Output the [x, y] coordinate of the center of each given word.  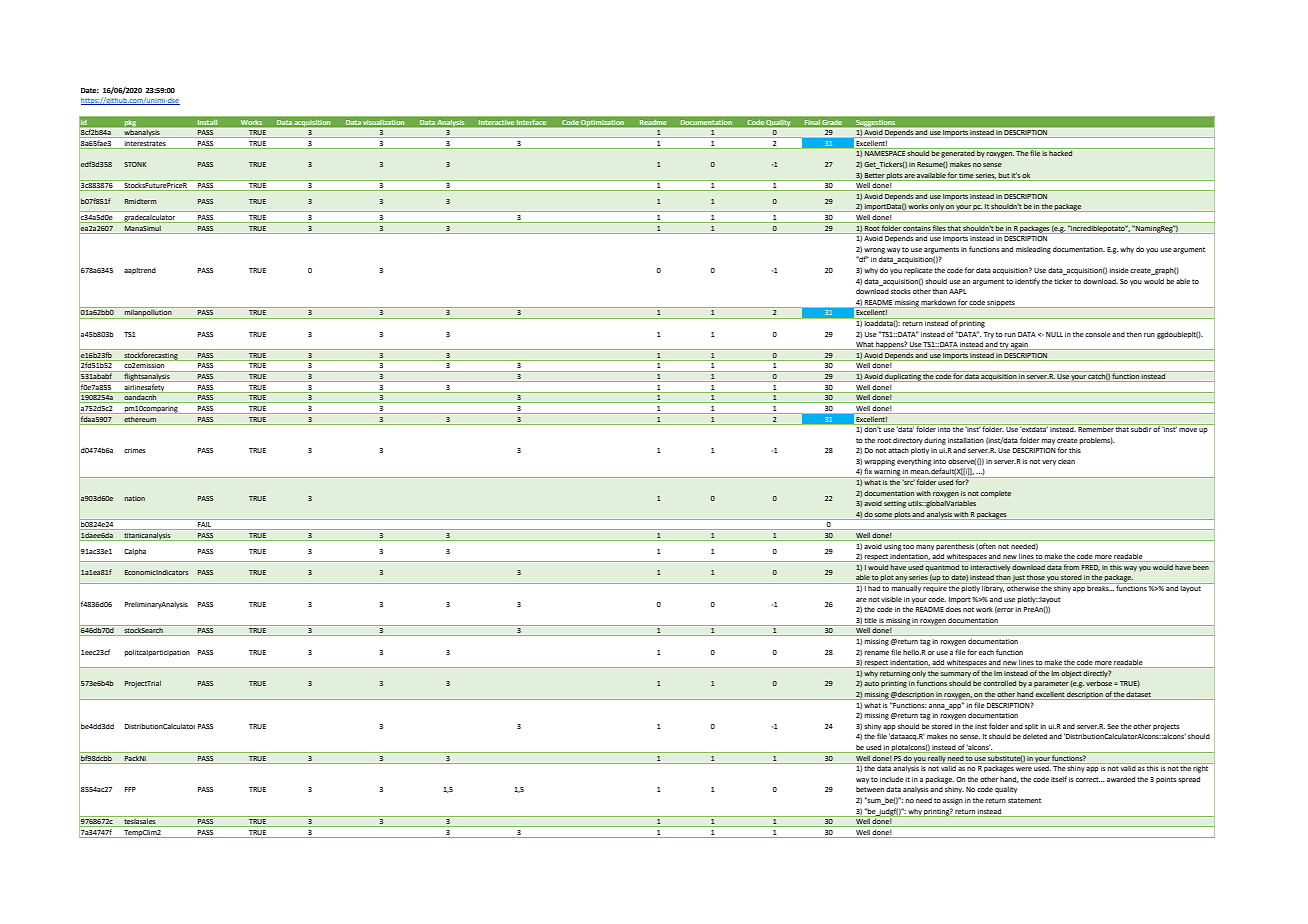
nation [135, 498]
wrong [874, 251]
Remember [1096, 428]
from [1071, 567]
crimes [134, 450]
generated [958, 153]
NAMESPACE [885, 153]
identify [1027, 282]
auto [871, 683]
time [966, 175]
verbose [1100, 683]
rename [876, 653]
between [870, 789]
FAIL [205, 526]
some [883, 515]
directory [908, 441]
